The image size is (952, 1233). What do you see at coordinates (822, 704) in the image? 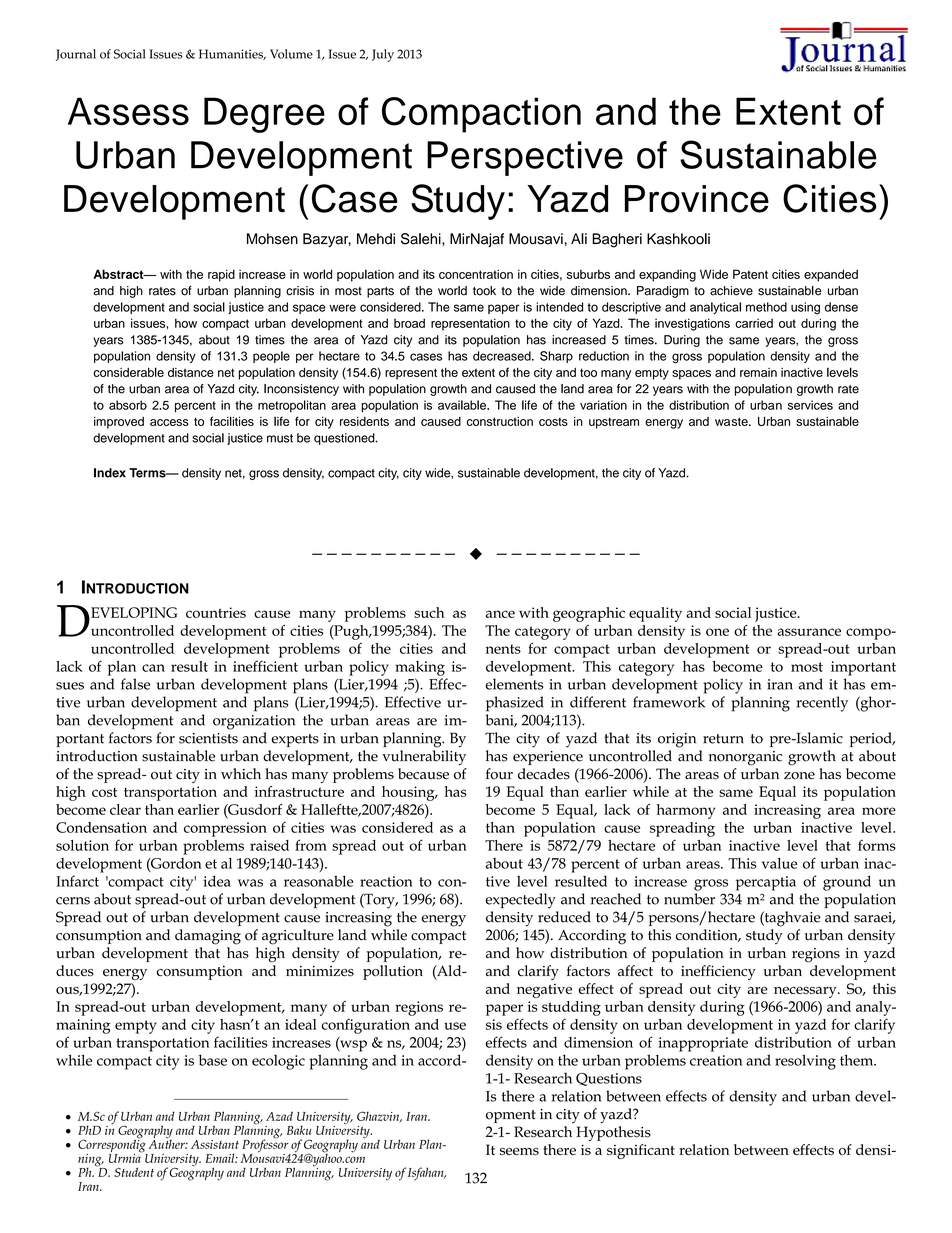
I see `recently` at bounding box center [822, 704].
